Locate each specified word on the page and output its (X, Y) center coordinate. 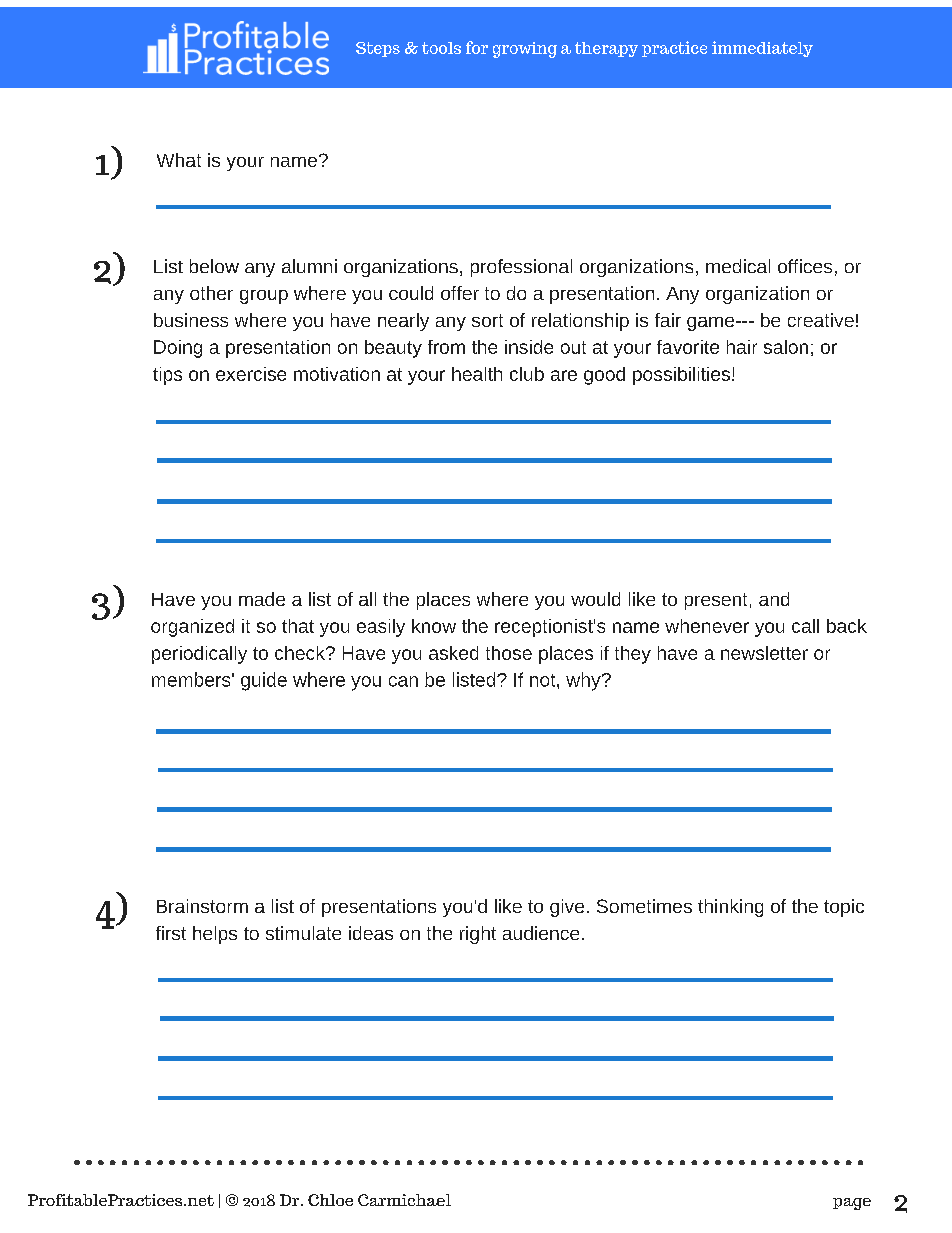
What (179, 160)
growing (525, 50)
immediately (762, 49)
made (262, 599)
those (509, 653)
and (774, 599)
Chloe (330, 1200)
